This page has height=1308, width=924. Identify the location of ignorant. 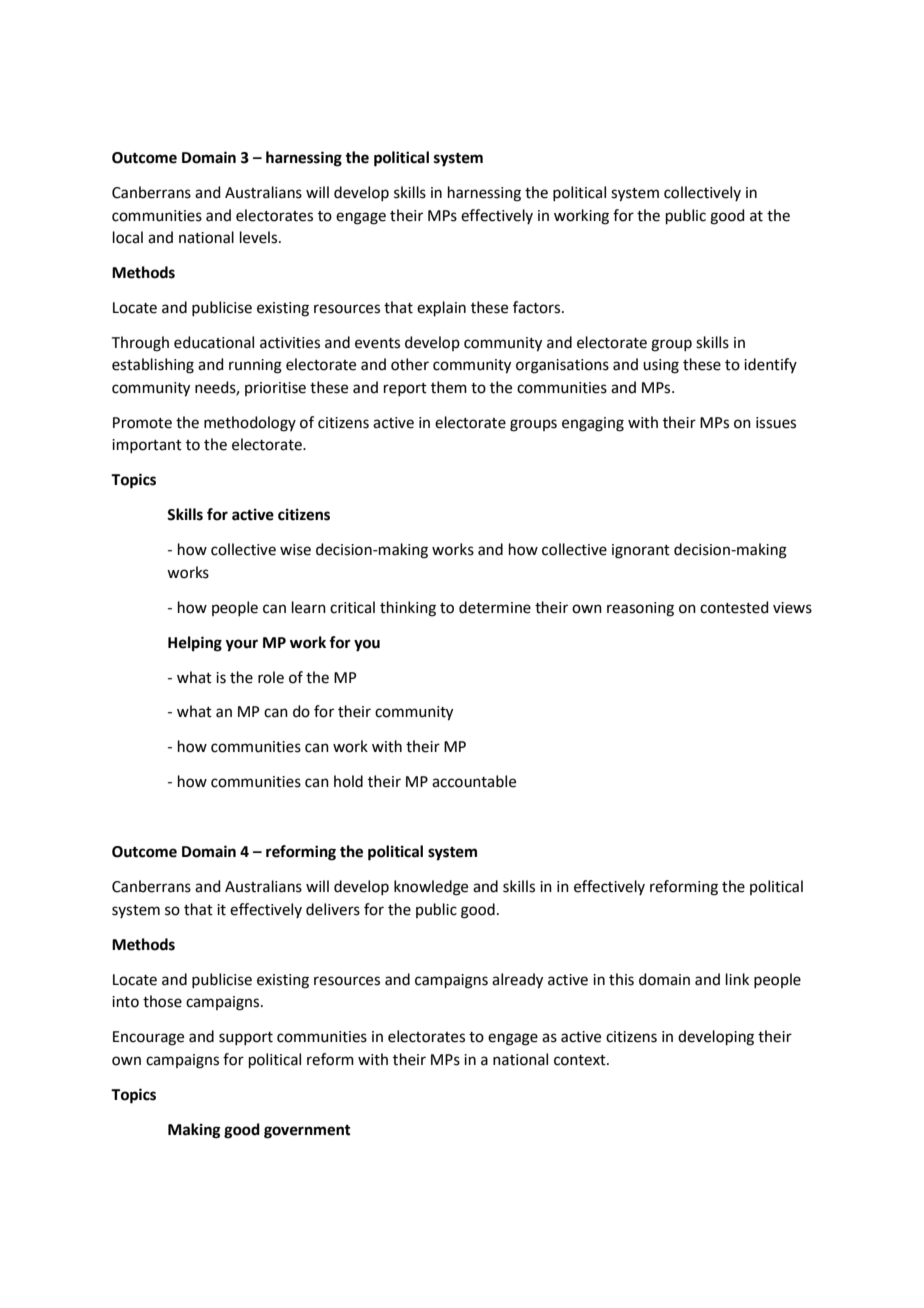
(641, 551).
